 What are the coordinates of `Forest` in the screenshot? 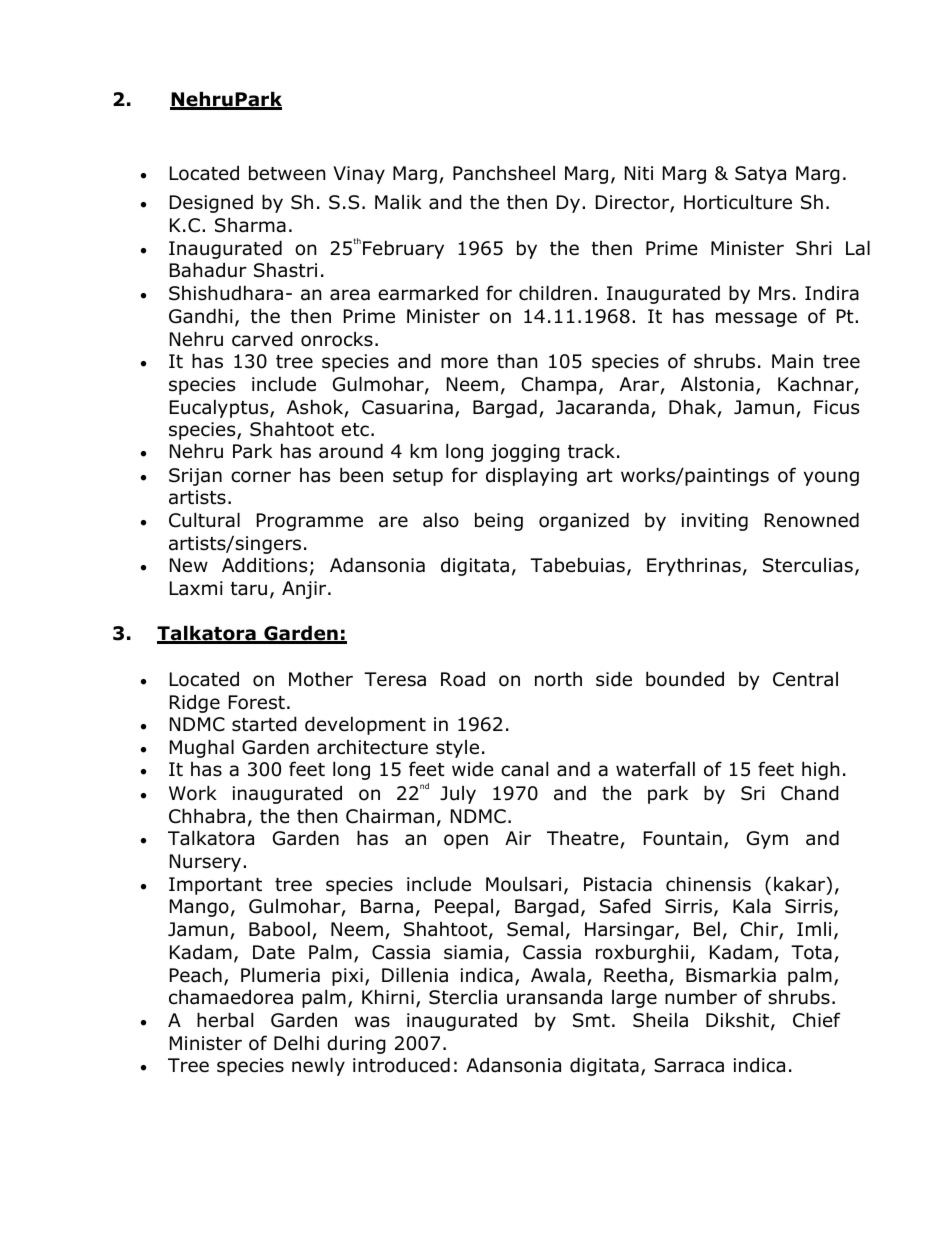 It's located at (257, 702).
